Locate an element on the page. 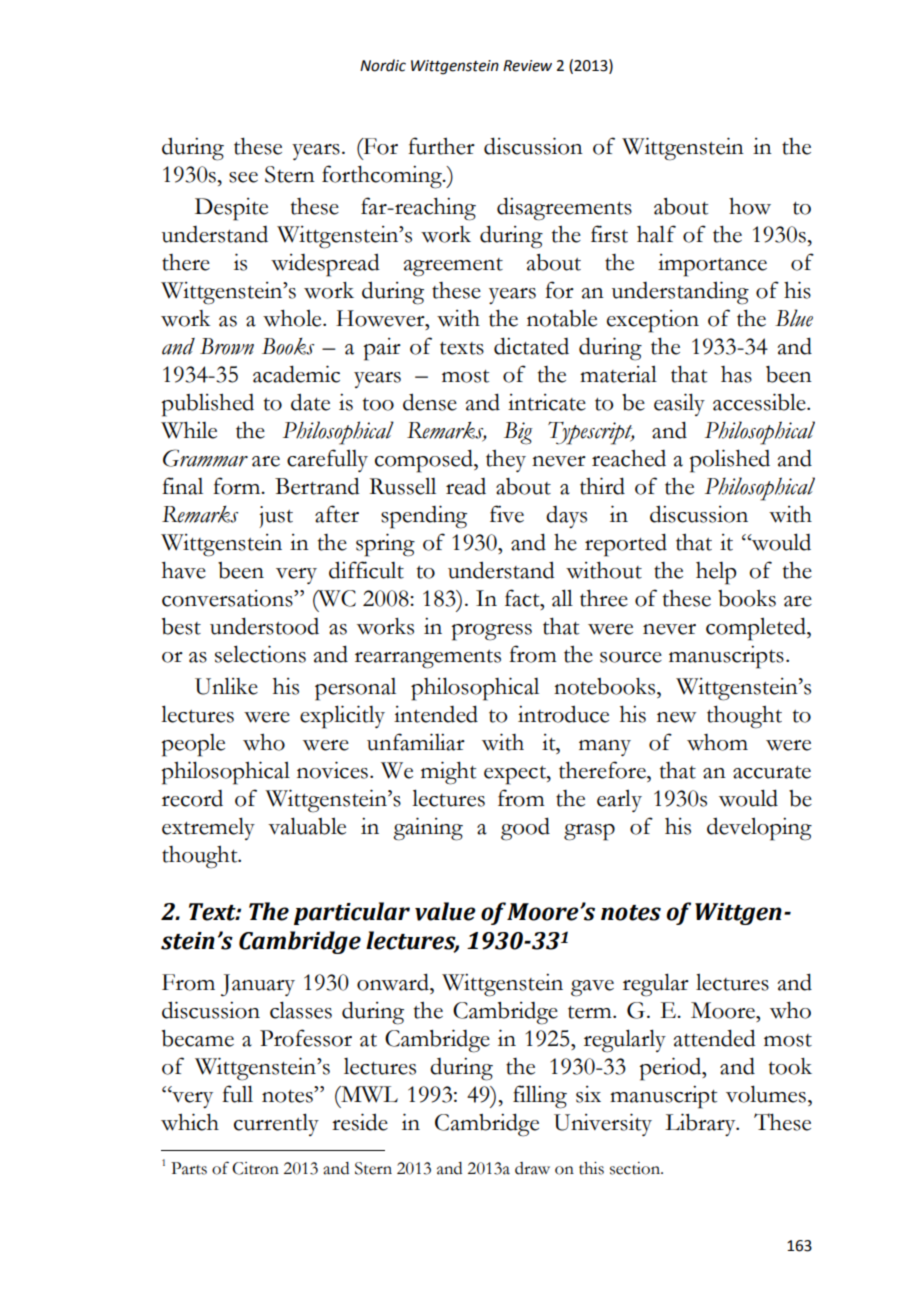 This document has height=1308, width=924. extremely is located at coordinates (208, 828).
